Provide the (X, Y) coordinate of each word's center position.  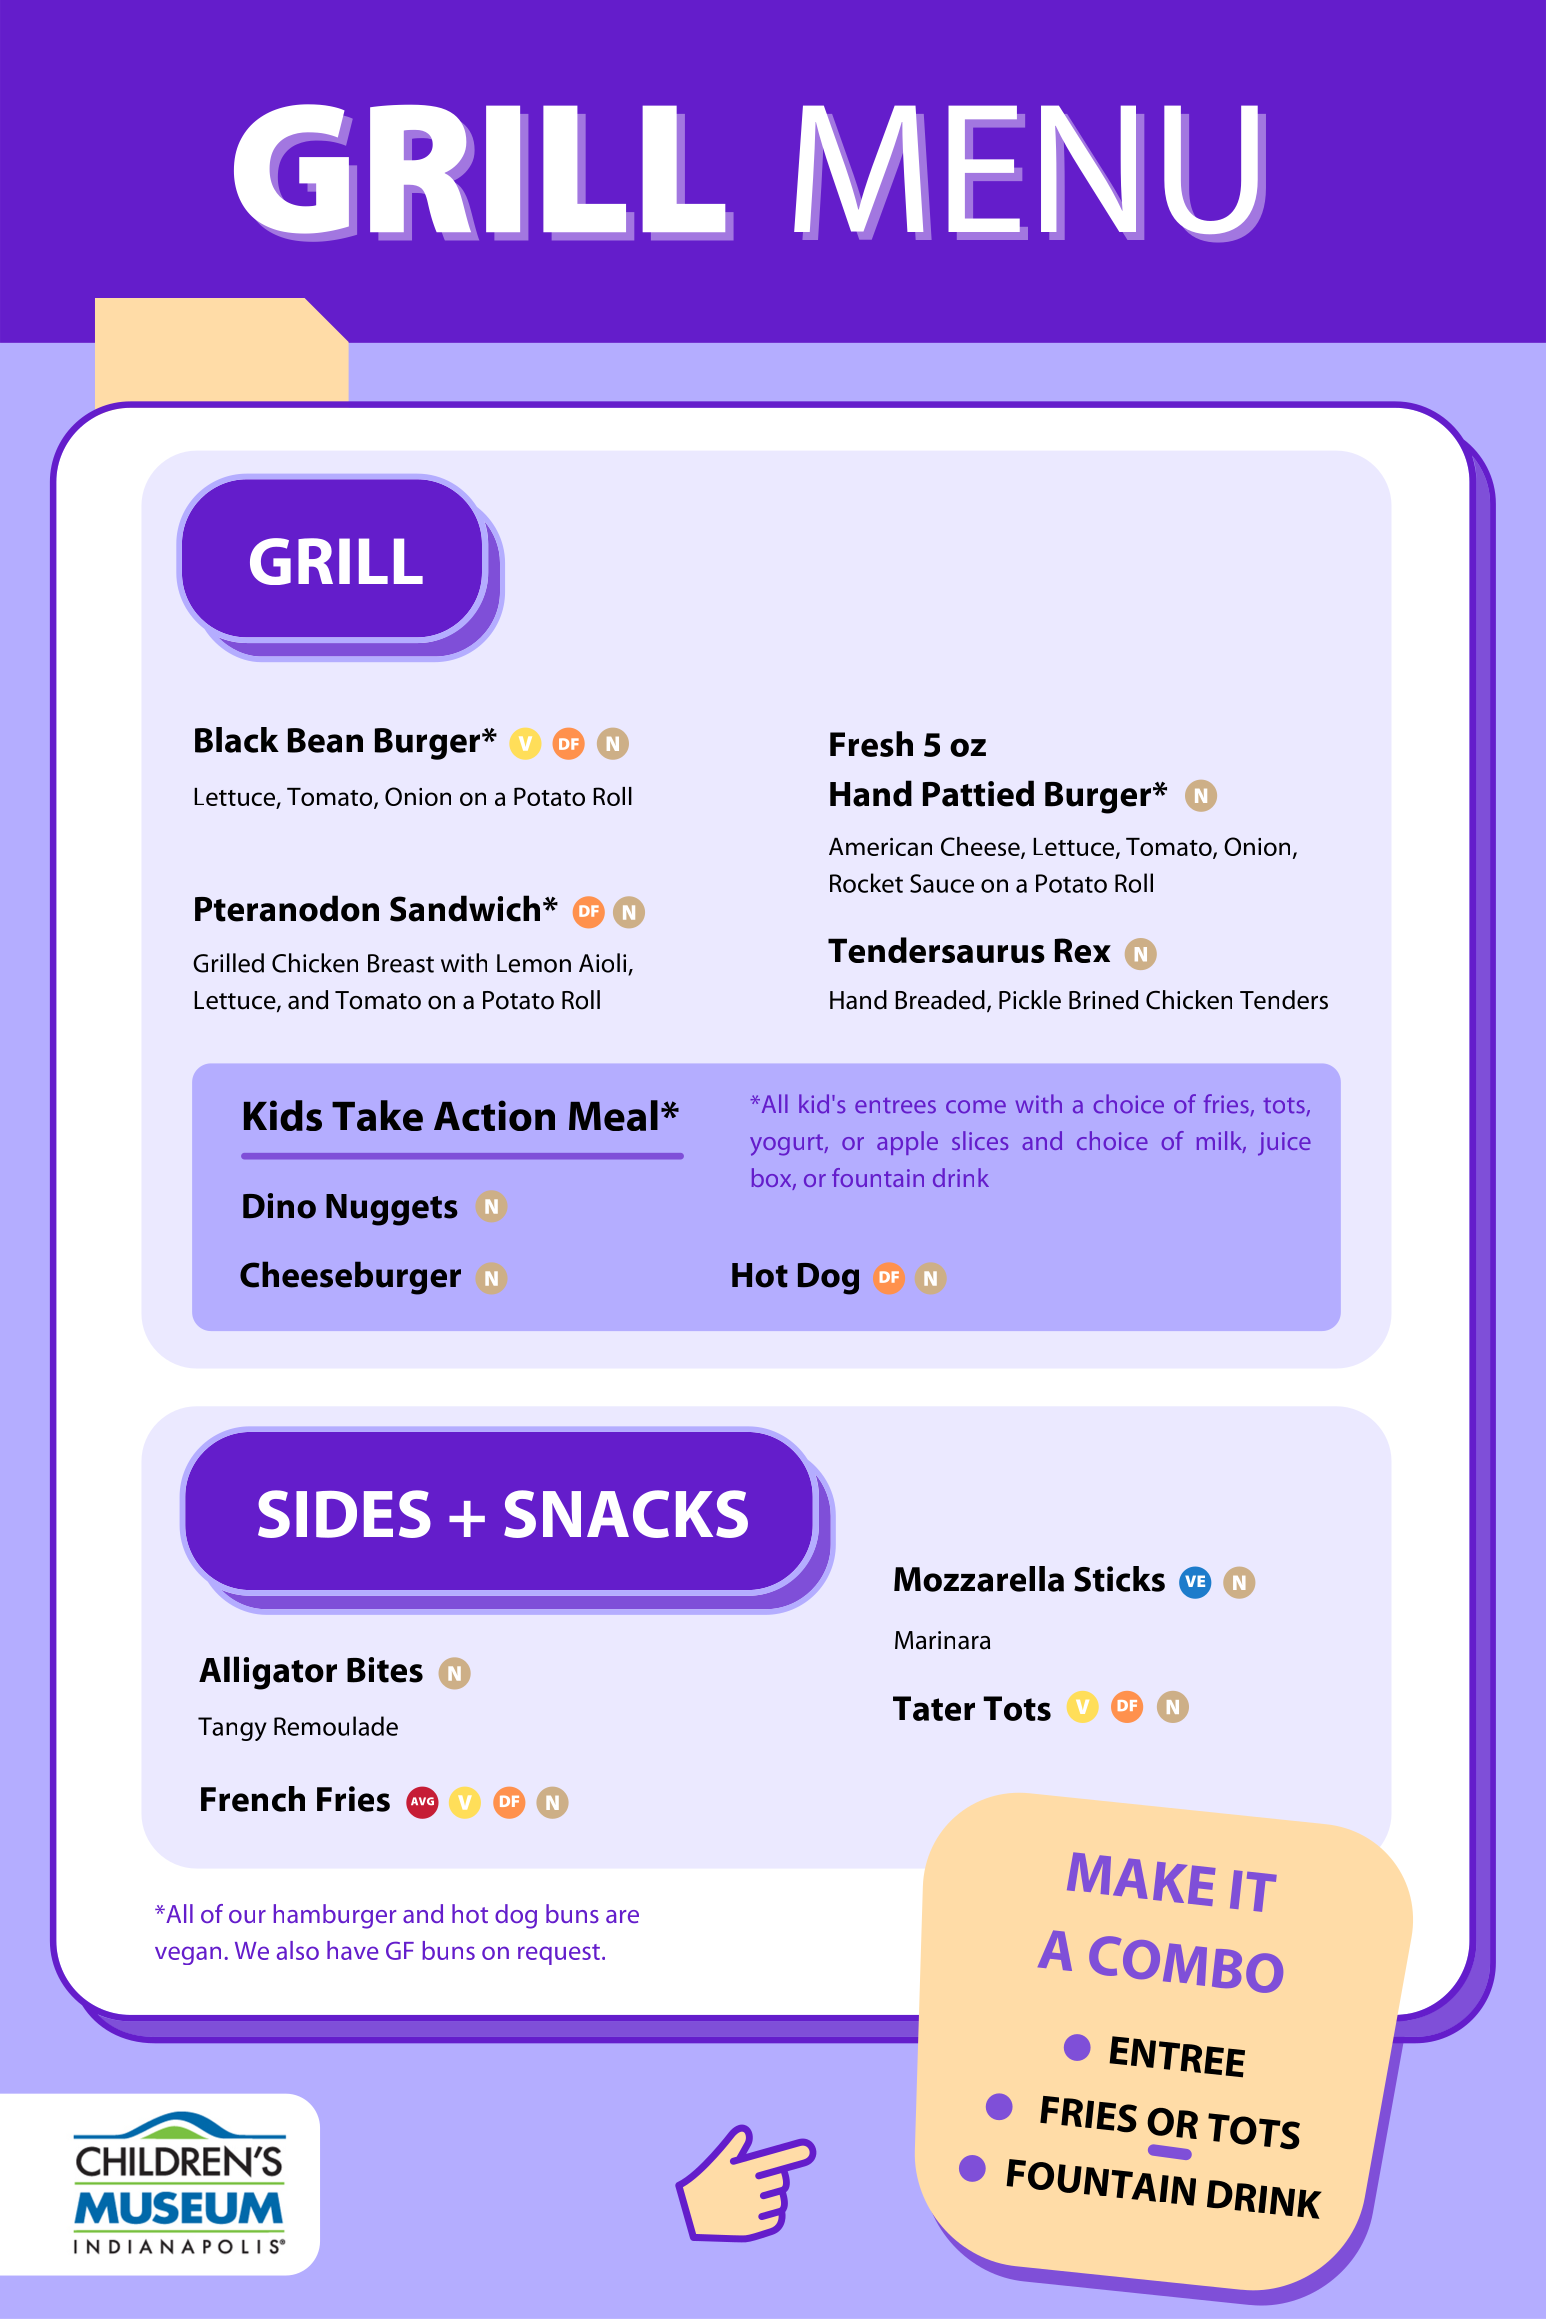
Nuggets (392, 1210)
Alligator (268, 1673)
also (298, 1950)
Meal (613, 1115)
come (976, 1107)
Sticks (1119, 1579)
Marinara (942, 1640)
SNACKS (626, 1514)
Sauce (942, 883)
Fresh (871, 744)
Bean (325, 740)
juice (1284, 1144)
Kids (283, 1115)
